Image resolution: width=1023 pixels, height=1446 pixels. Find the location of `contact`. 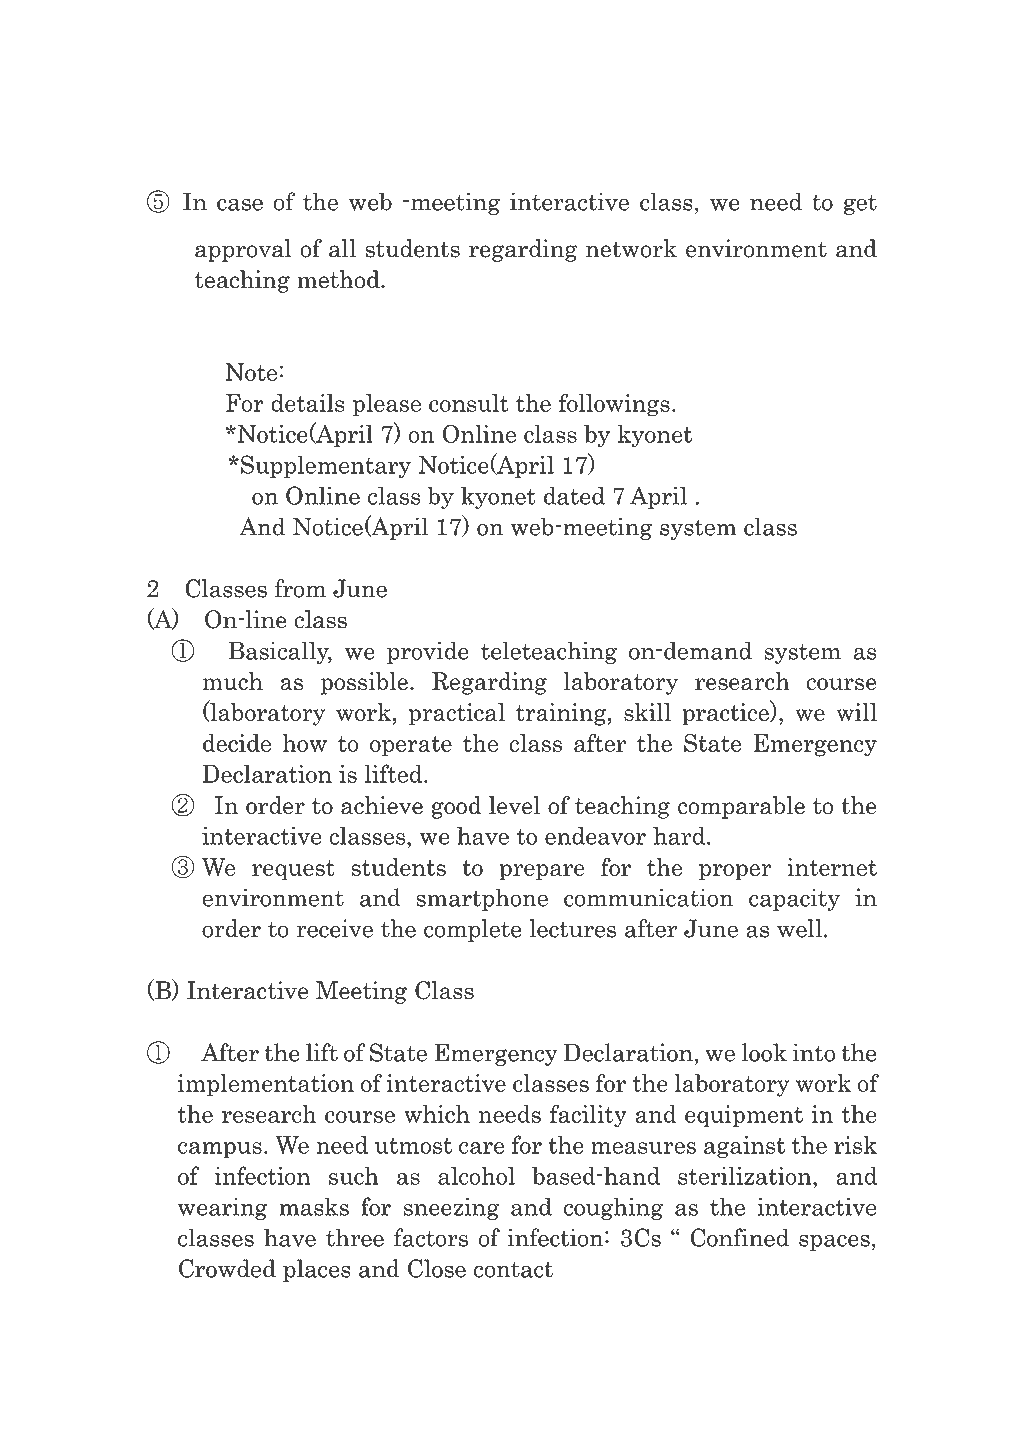

contact is located at coordinates (513, 1269).
